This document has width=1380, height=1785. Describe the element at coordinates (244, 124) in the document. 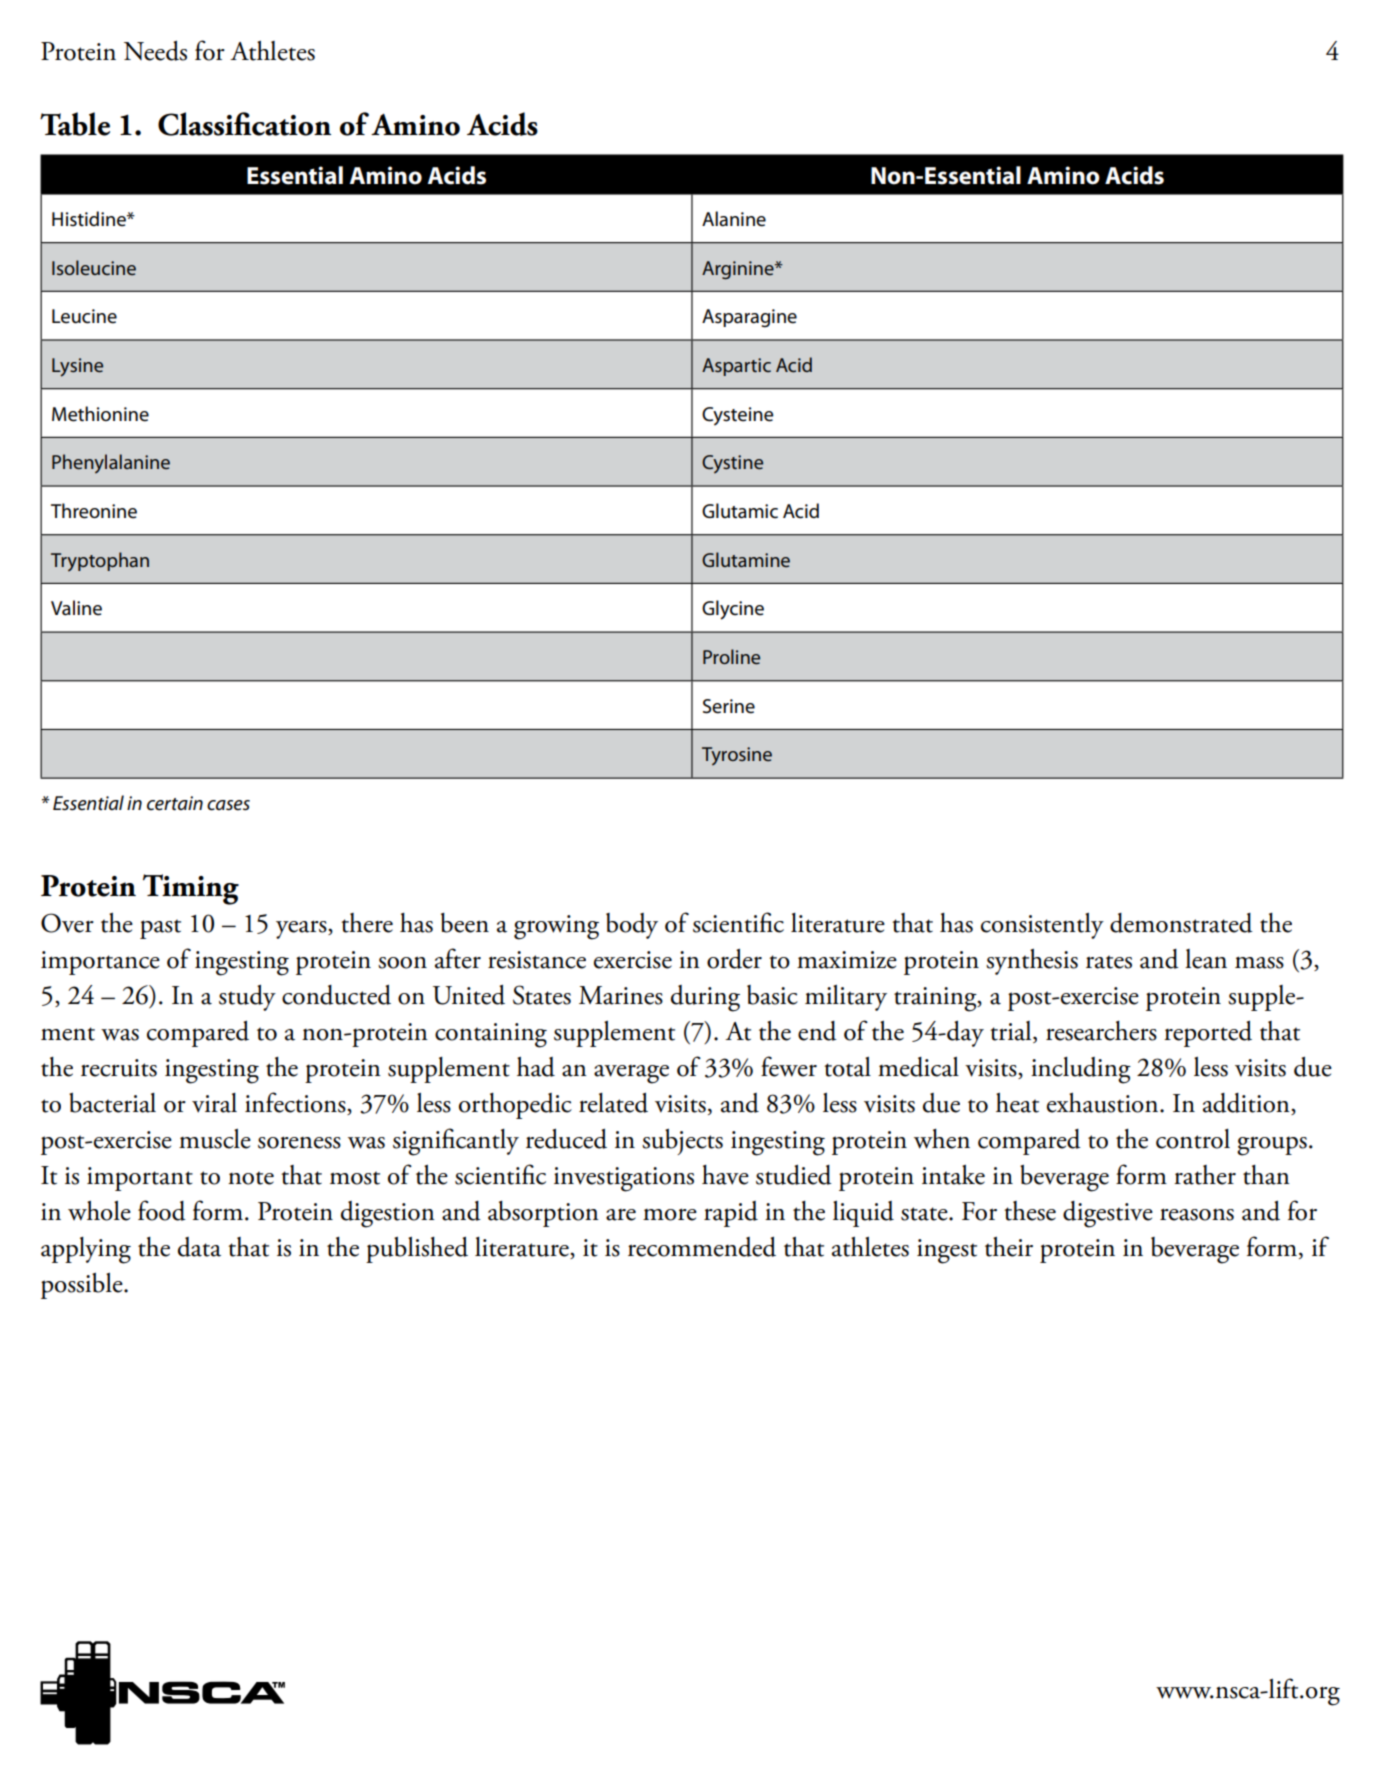

I see `Classification` at that location.
